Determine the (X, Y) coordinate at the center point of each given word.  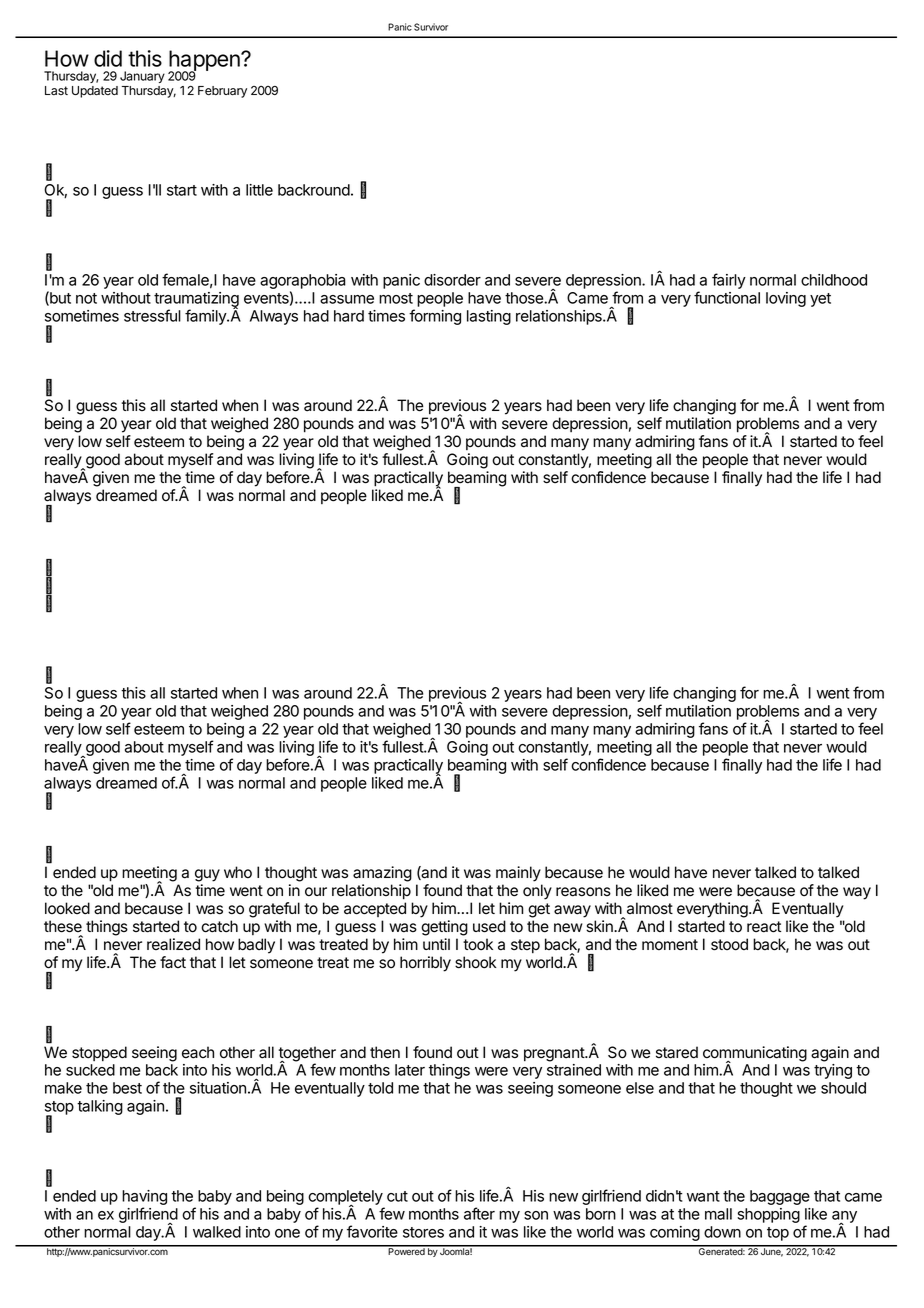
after (479, 1213)
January (142, 77)
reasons (583, 892)
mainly (518, 874)
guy (207, 875)
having (144, 1199)
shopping (768, 1215)
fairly (729, 281)
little (259, 190)
